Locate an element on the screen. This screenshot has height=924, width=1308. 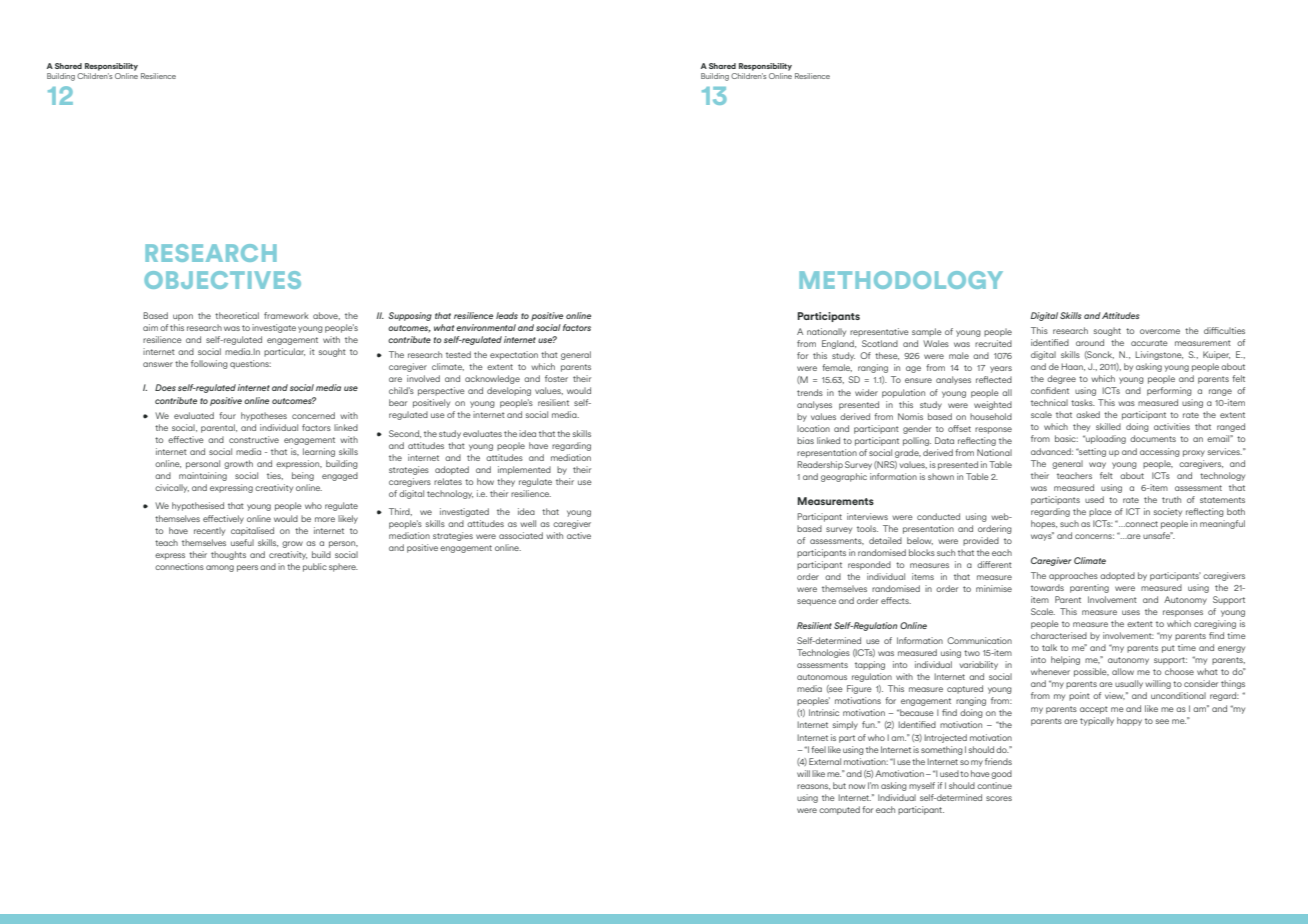
leads is located at coordinates (507, 315).
